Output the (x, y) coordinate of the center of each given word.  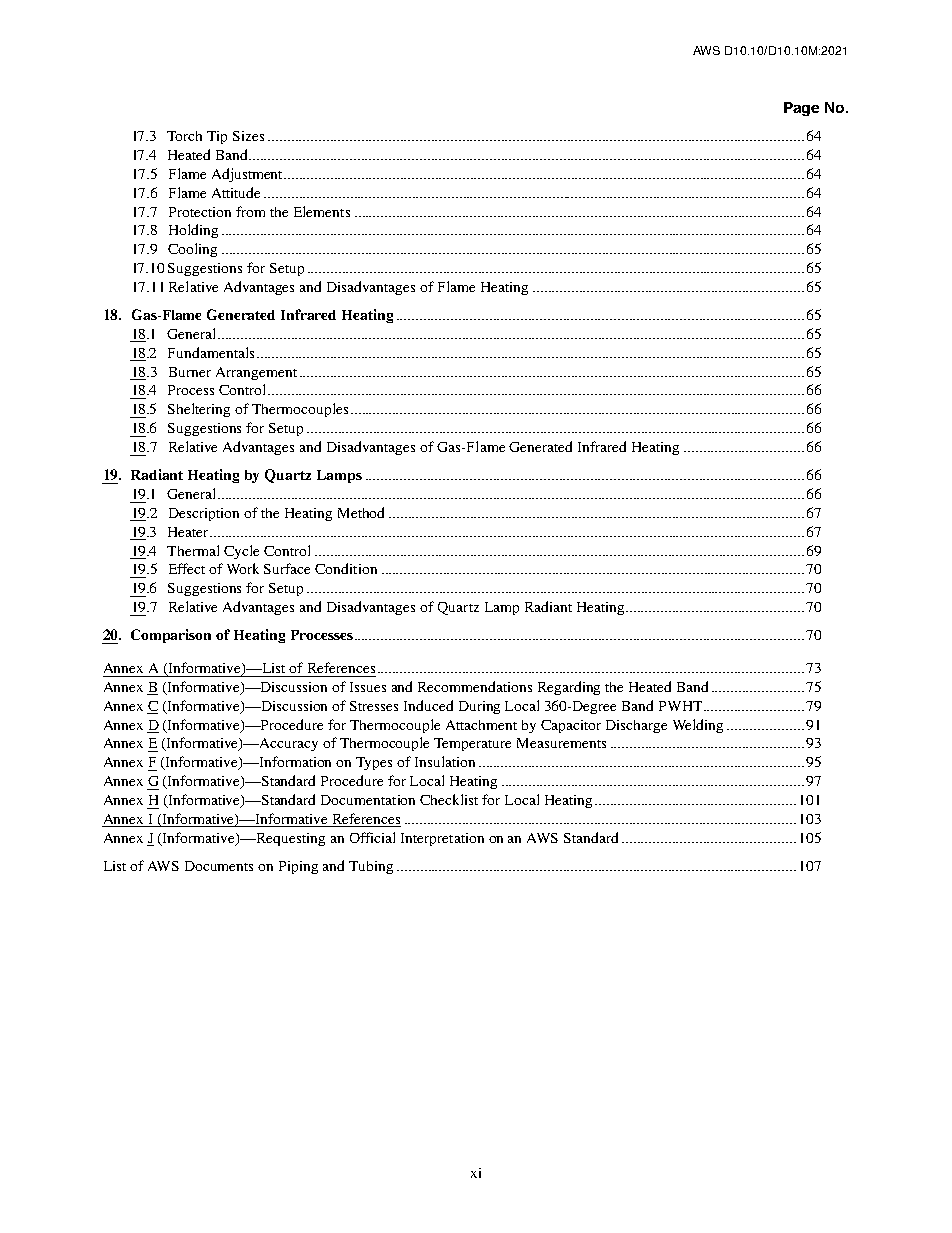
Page (801, 109)
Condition (346, 568)
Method (361, 512)
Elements (322, 211)
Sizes (248, 136)
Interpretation (442, 839)
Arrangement (256, 373)
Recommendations (475, 686)
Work (243, 568)
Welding (698, 726)
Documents (219, 866)
